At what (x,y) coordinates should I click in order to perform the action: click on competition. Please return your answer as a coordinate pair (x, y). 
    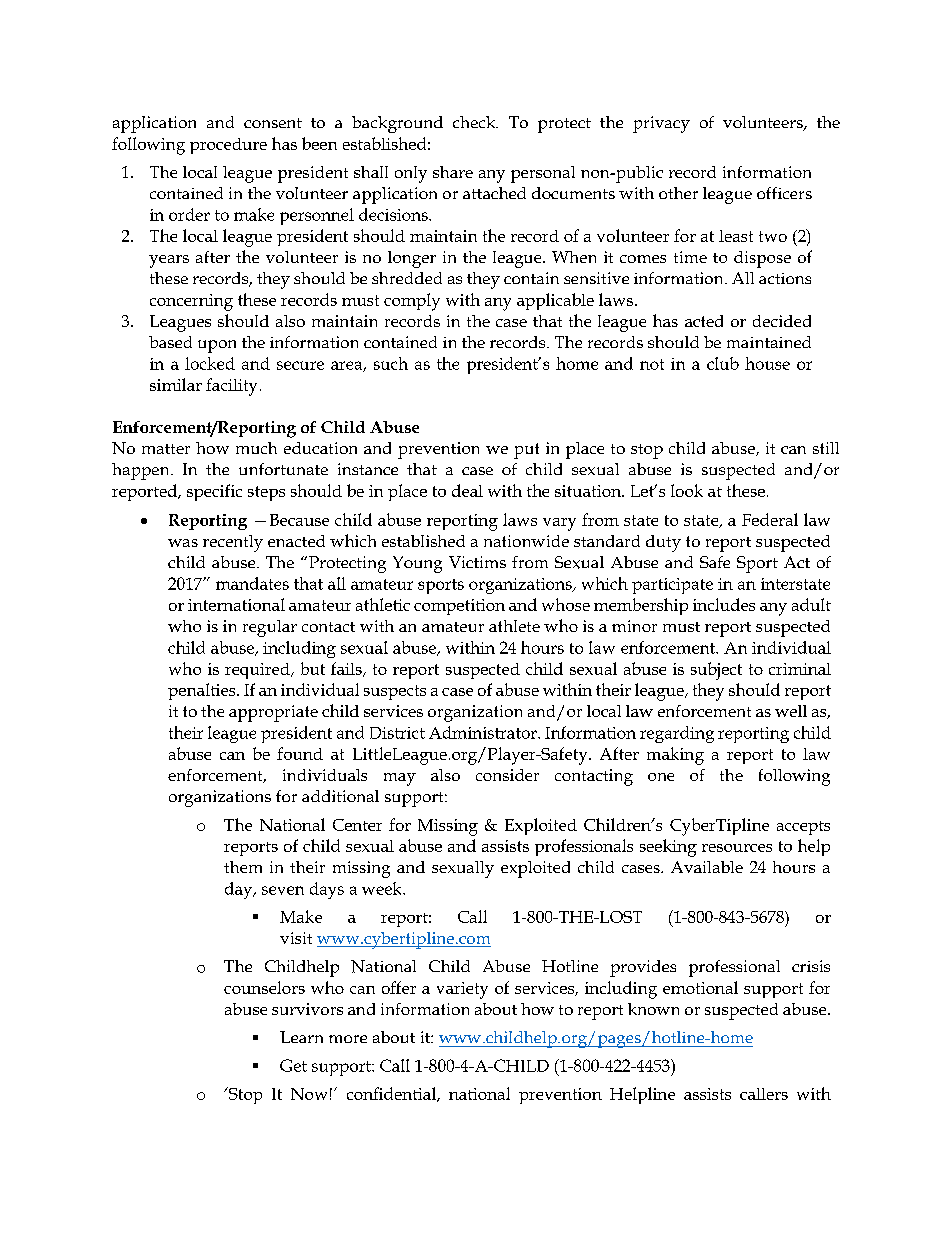
    Looking at the image, I should click on (459, 607).
